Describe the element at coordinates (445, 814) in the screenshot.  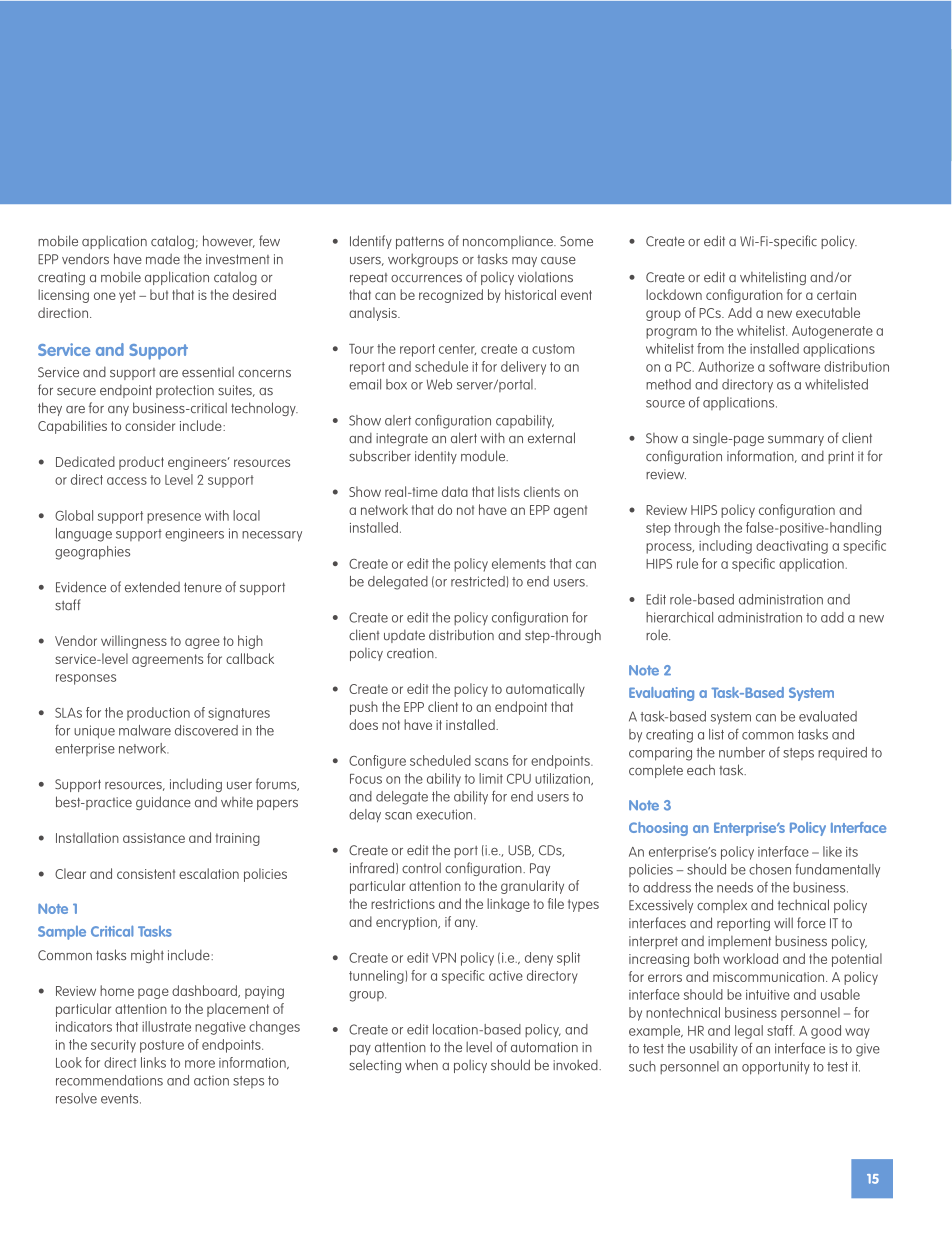
I see `execution` at that location.
